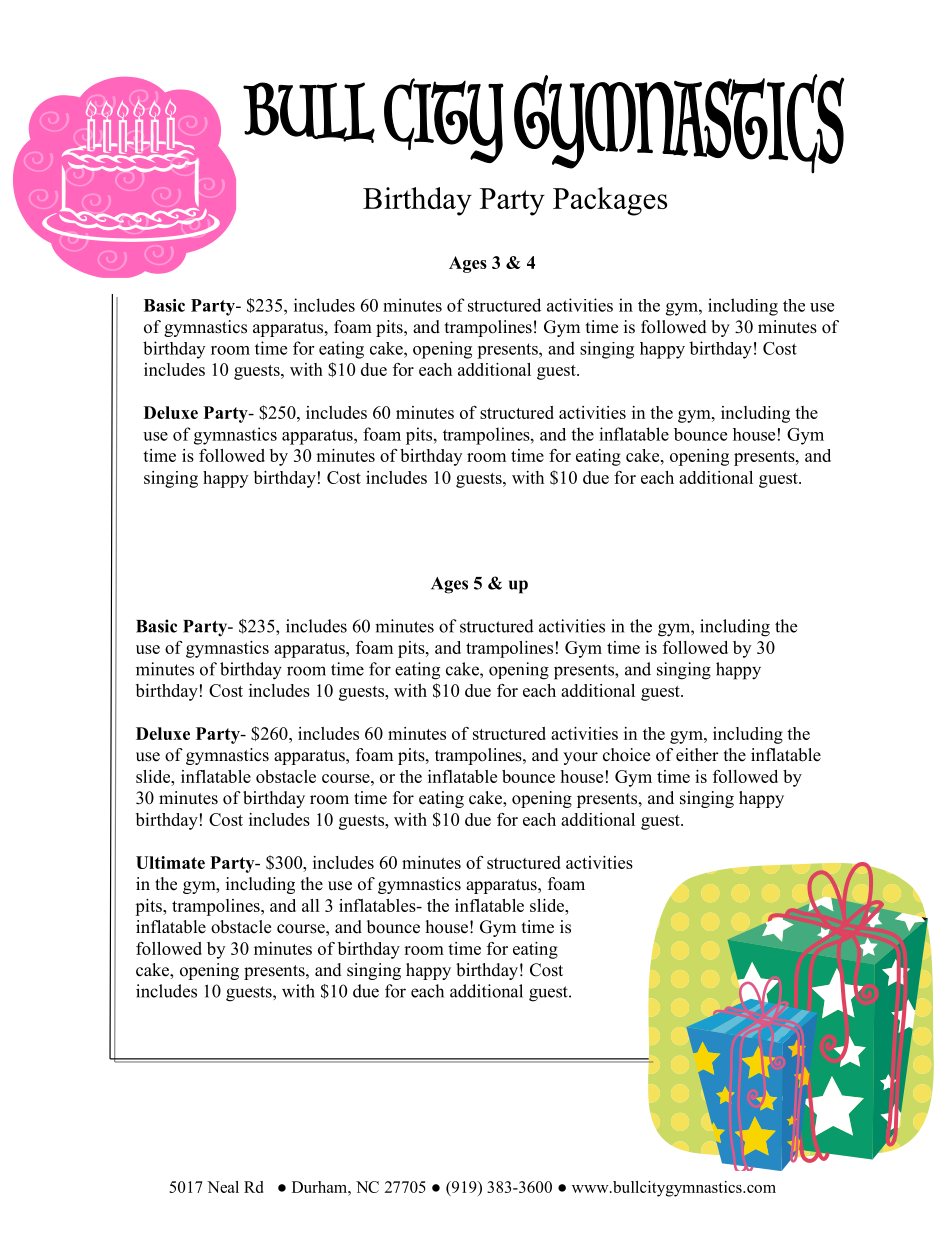 The image size is (952, 1233). I want to click on your, so click(580, 758).
